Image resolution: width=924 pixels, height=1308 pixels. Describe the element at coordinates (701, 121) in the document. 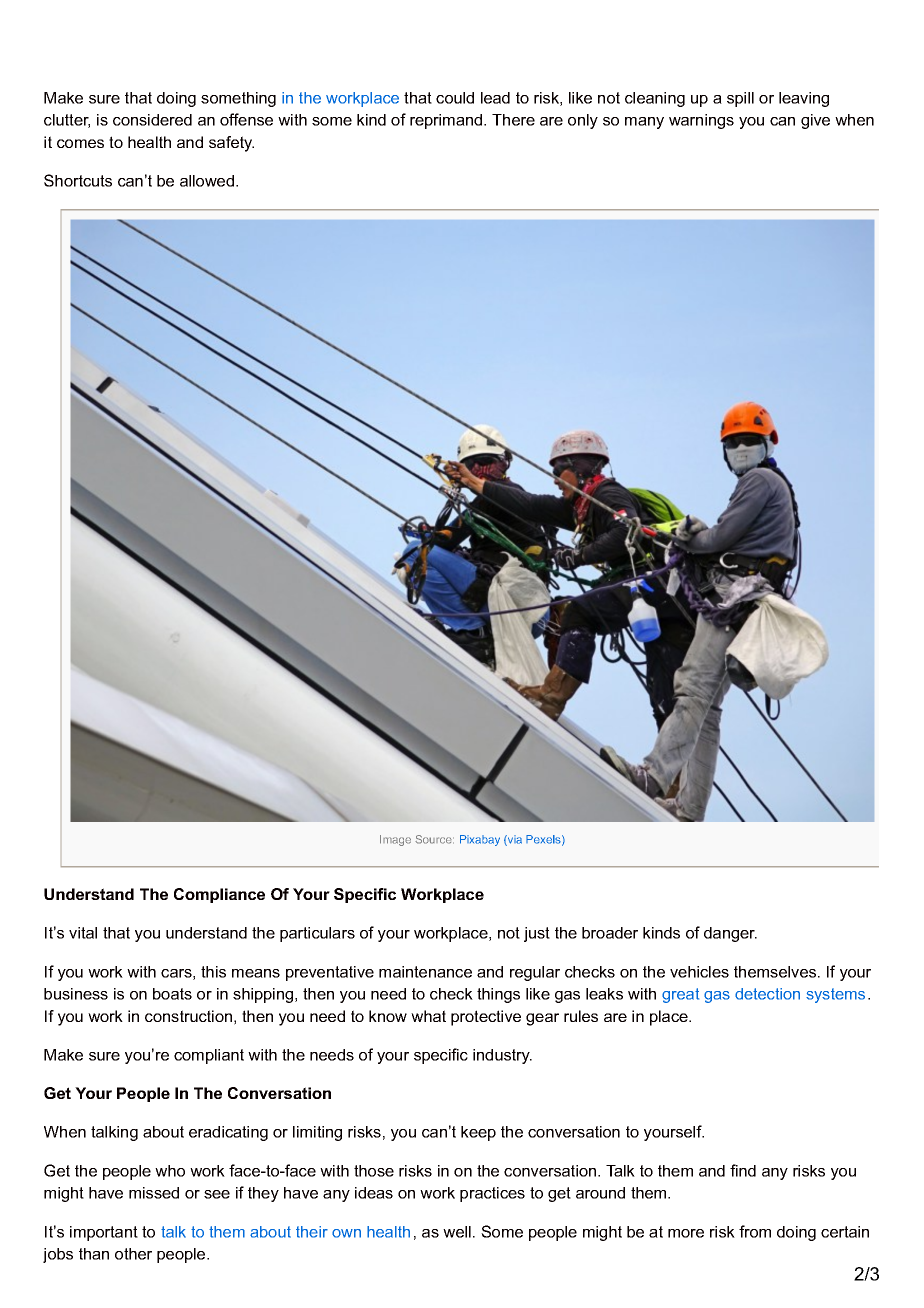

I see `warnings` at that location.
